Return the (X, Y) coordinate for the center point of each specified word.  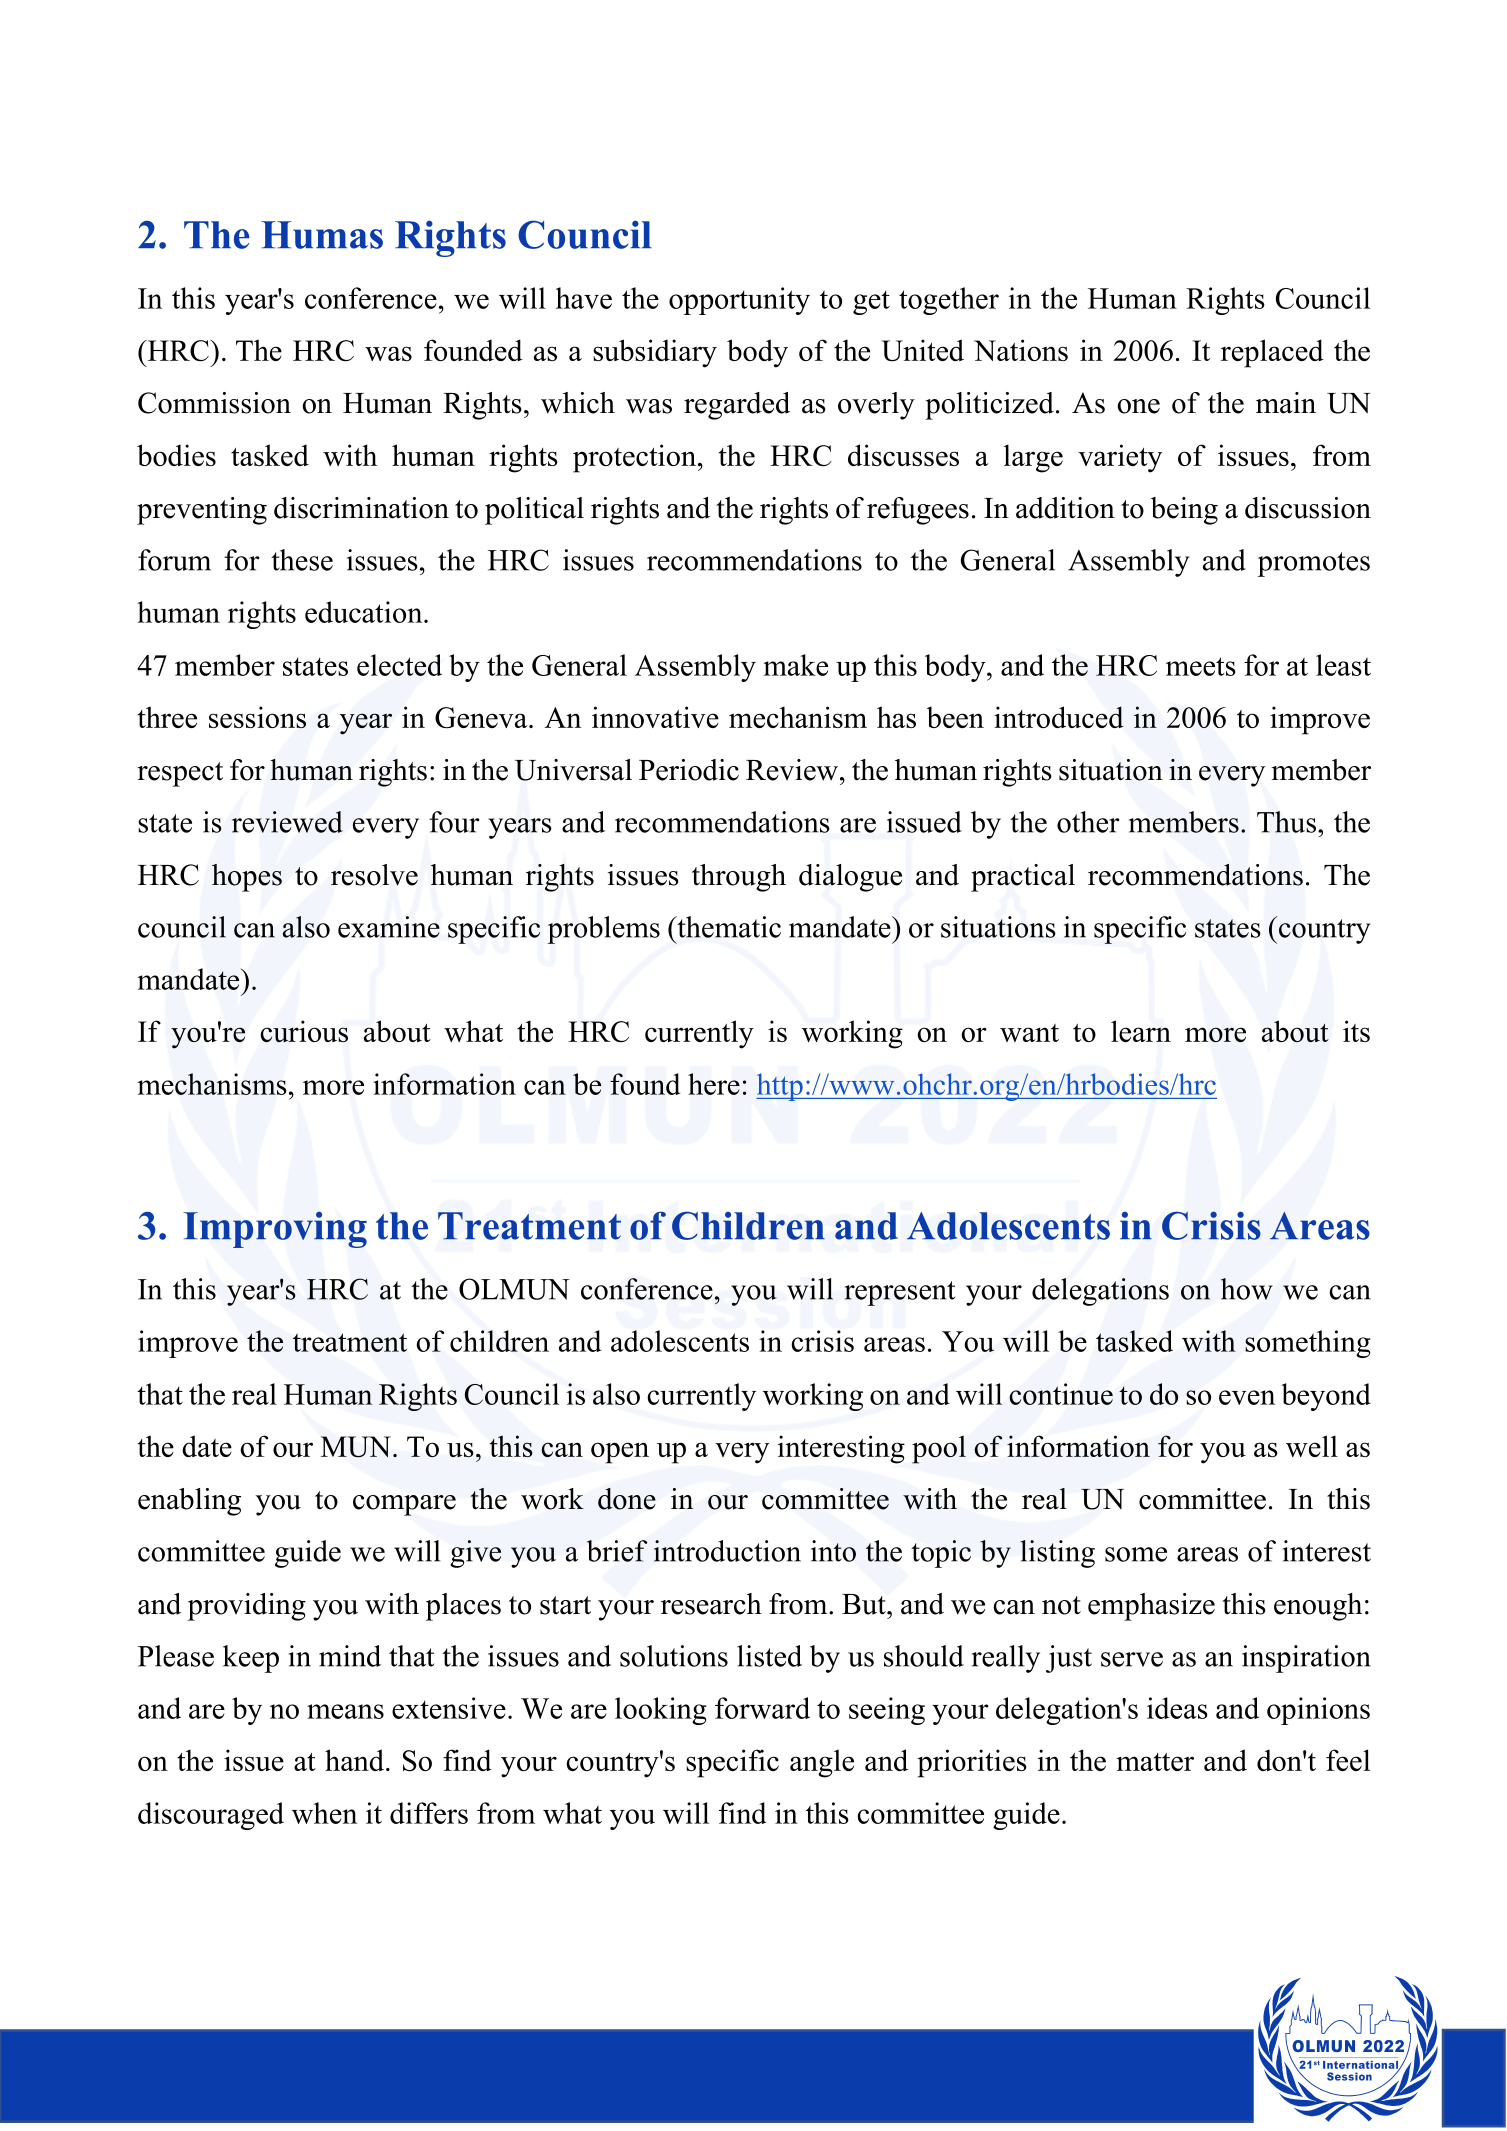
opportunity (739, 301)
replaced (1272, 353)
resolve (374, 875)
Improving (275, 1230)
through (739, 878)
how (1247, 1289)
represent (899, 1293)
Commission (214, 403)
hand (356, 1760)
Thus (1288, 822)
